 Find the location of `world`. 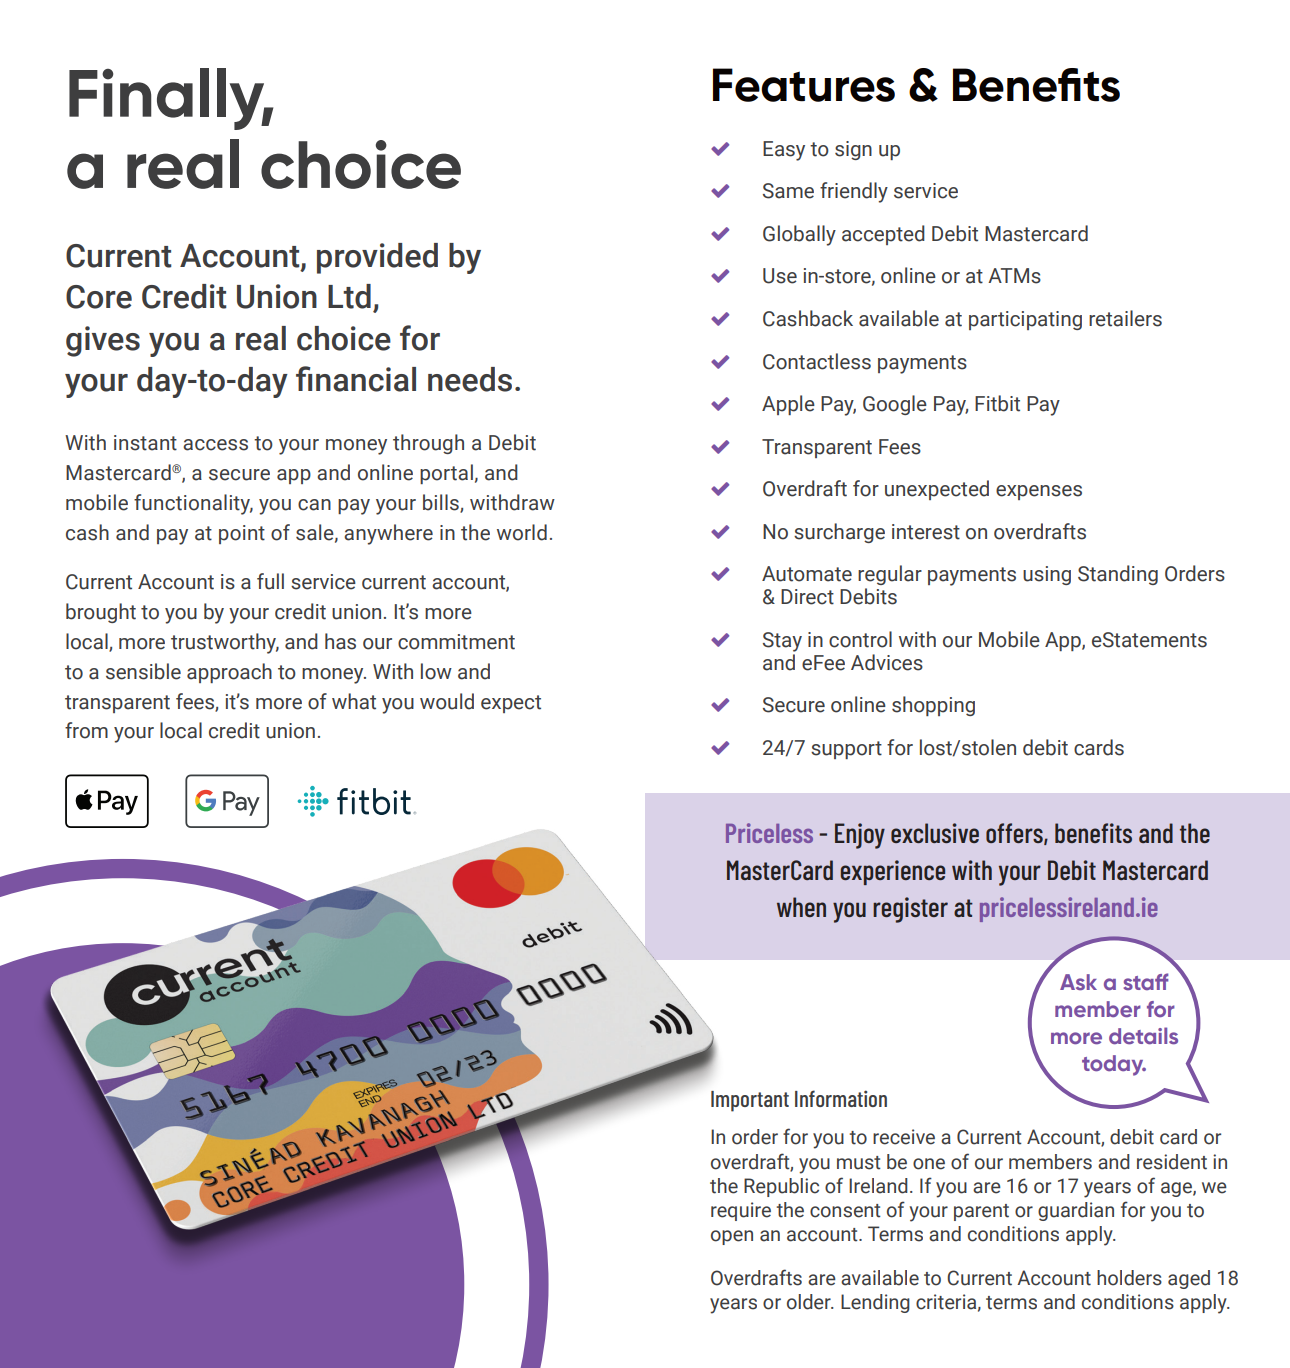

world is located at coordinates (522, 532).
